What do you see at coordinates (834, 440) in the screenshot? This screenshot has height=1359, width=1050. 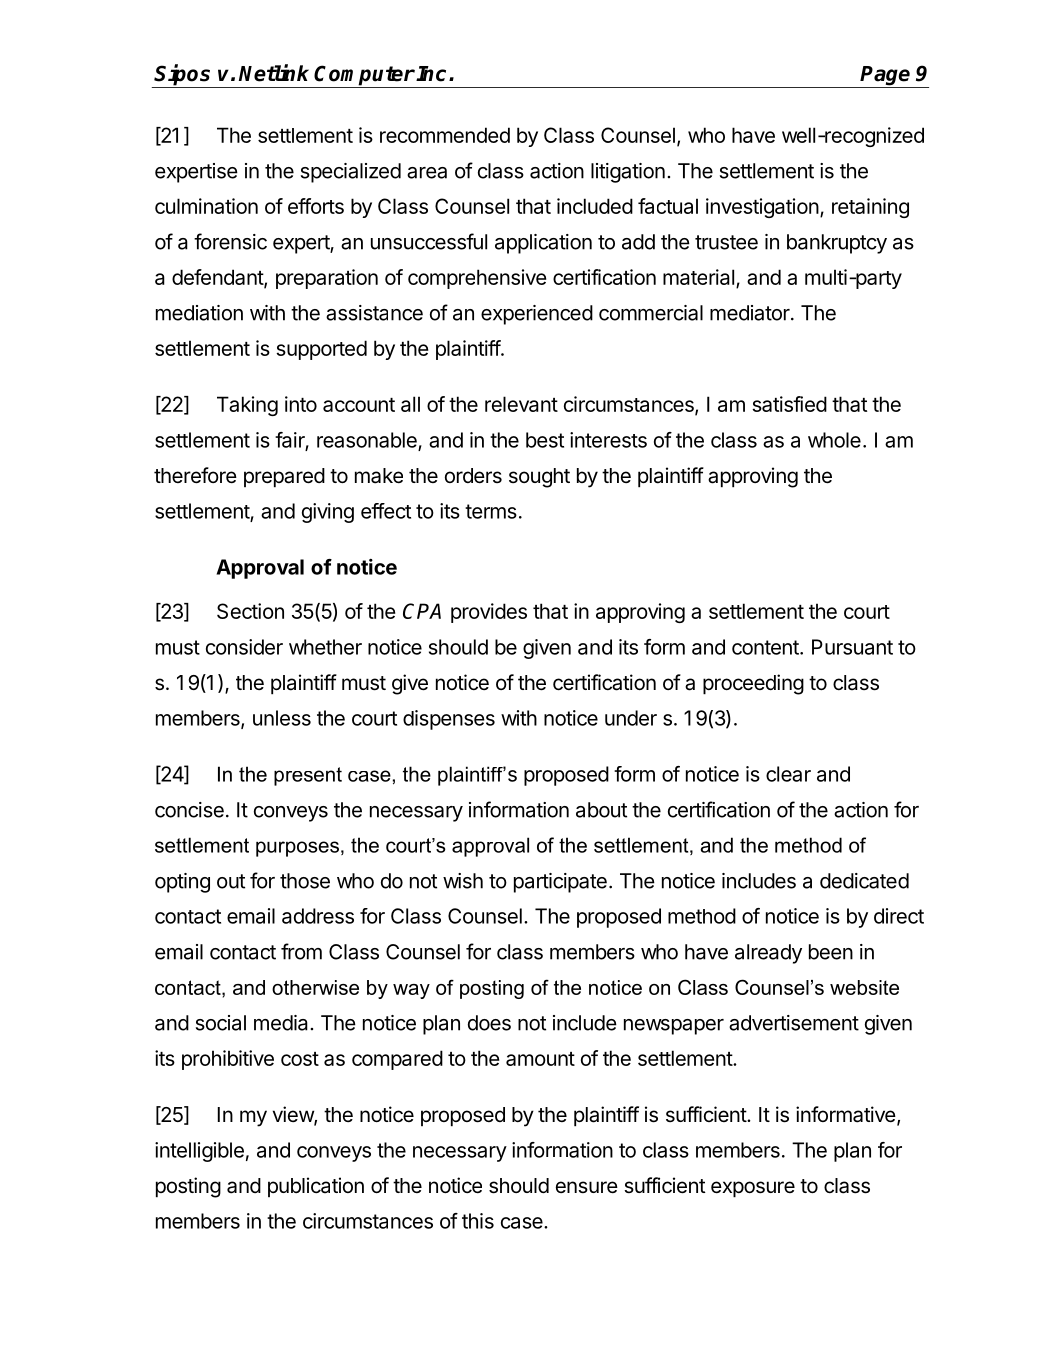 I see `whole` at bounding box center [834, 440].
